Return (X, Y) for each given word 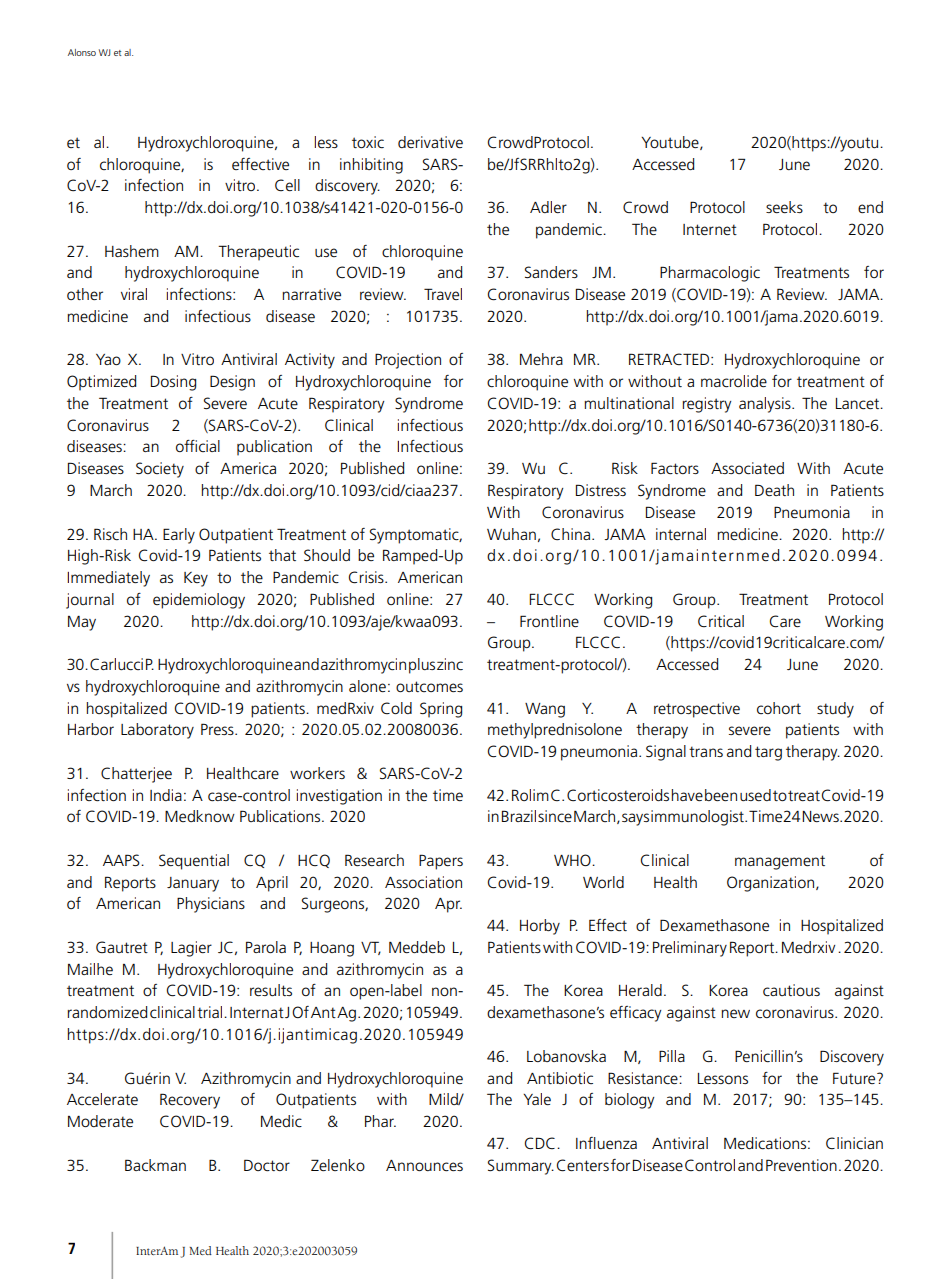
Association (423, 882)
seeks (784, 207)
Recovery (190, 1101)
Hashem (132, 251)
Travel (443, 294)
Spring (441, 710)
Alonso (82, 52)
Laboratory (157, 731)
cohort (779, 708)
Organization (770, 884)
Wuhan (511, 534)
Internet (710, 229)
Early (179, 536)
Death (774, 490)
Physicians (211, 905)
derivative (430, 142)
